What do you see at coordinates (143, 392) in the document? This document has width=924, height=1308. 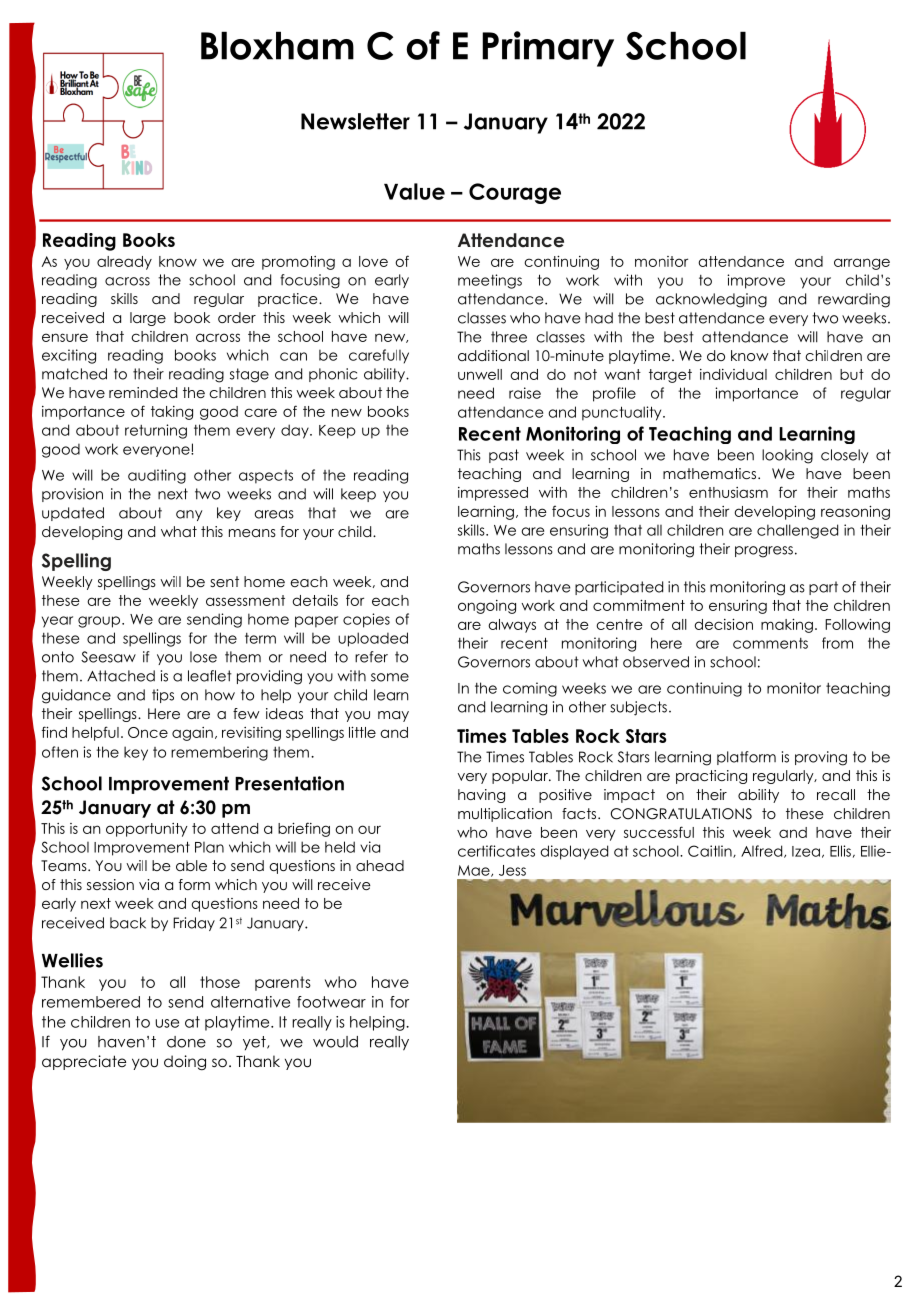 I see `reminded` at bounding box center [143, 392].
